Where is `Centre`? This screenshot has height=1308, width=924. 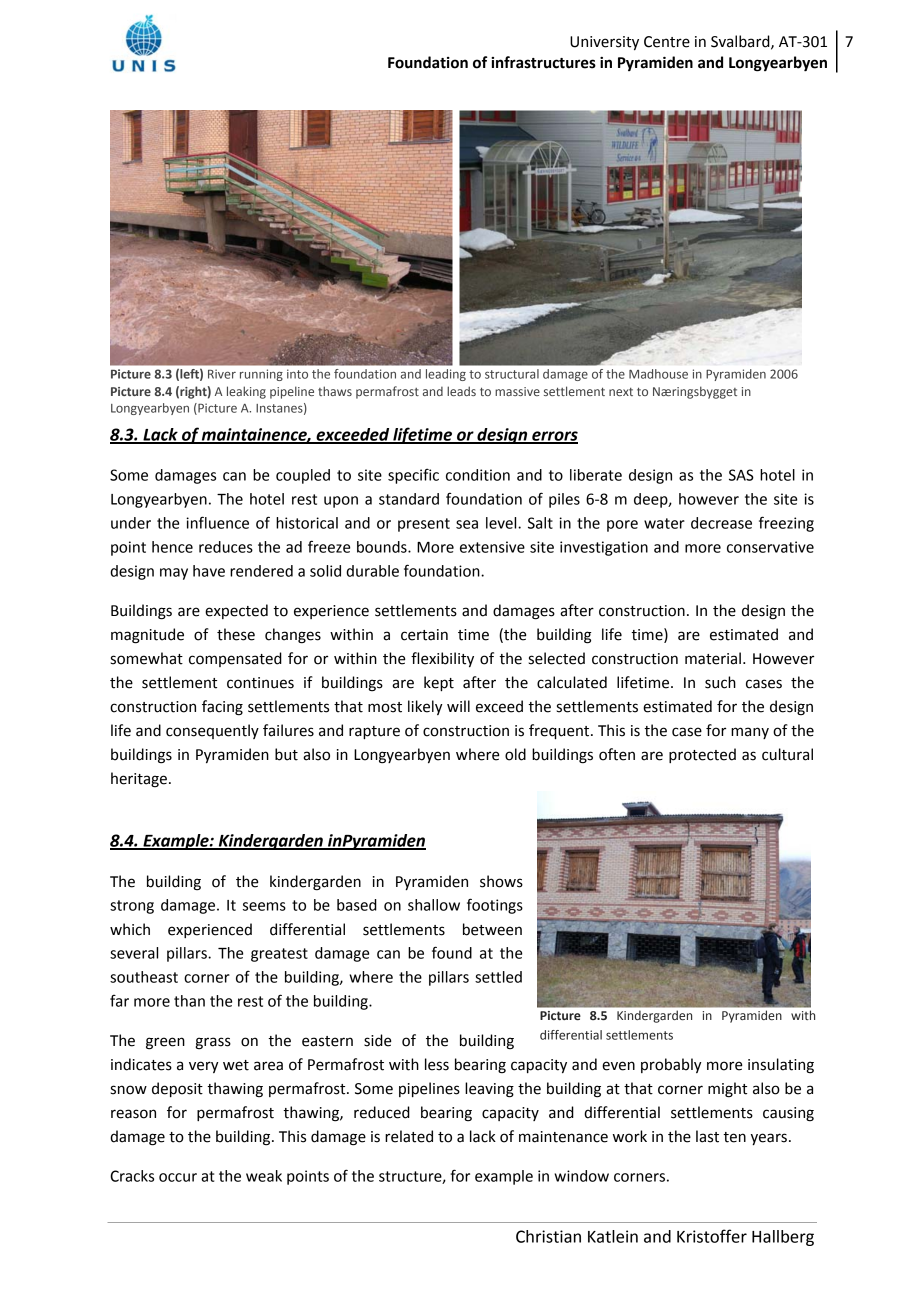
Centre is located at coordinates (667, 42).
